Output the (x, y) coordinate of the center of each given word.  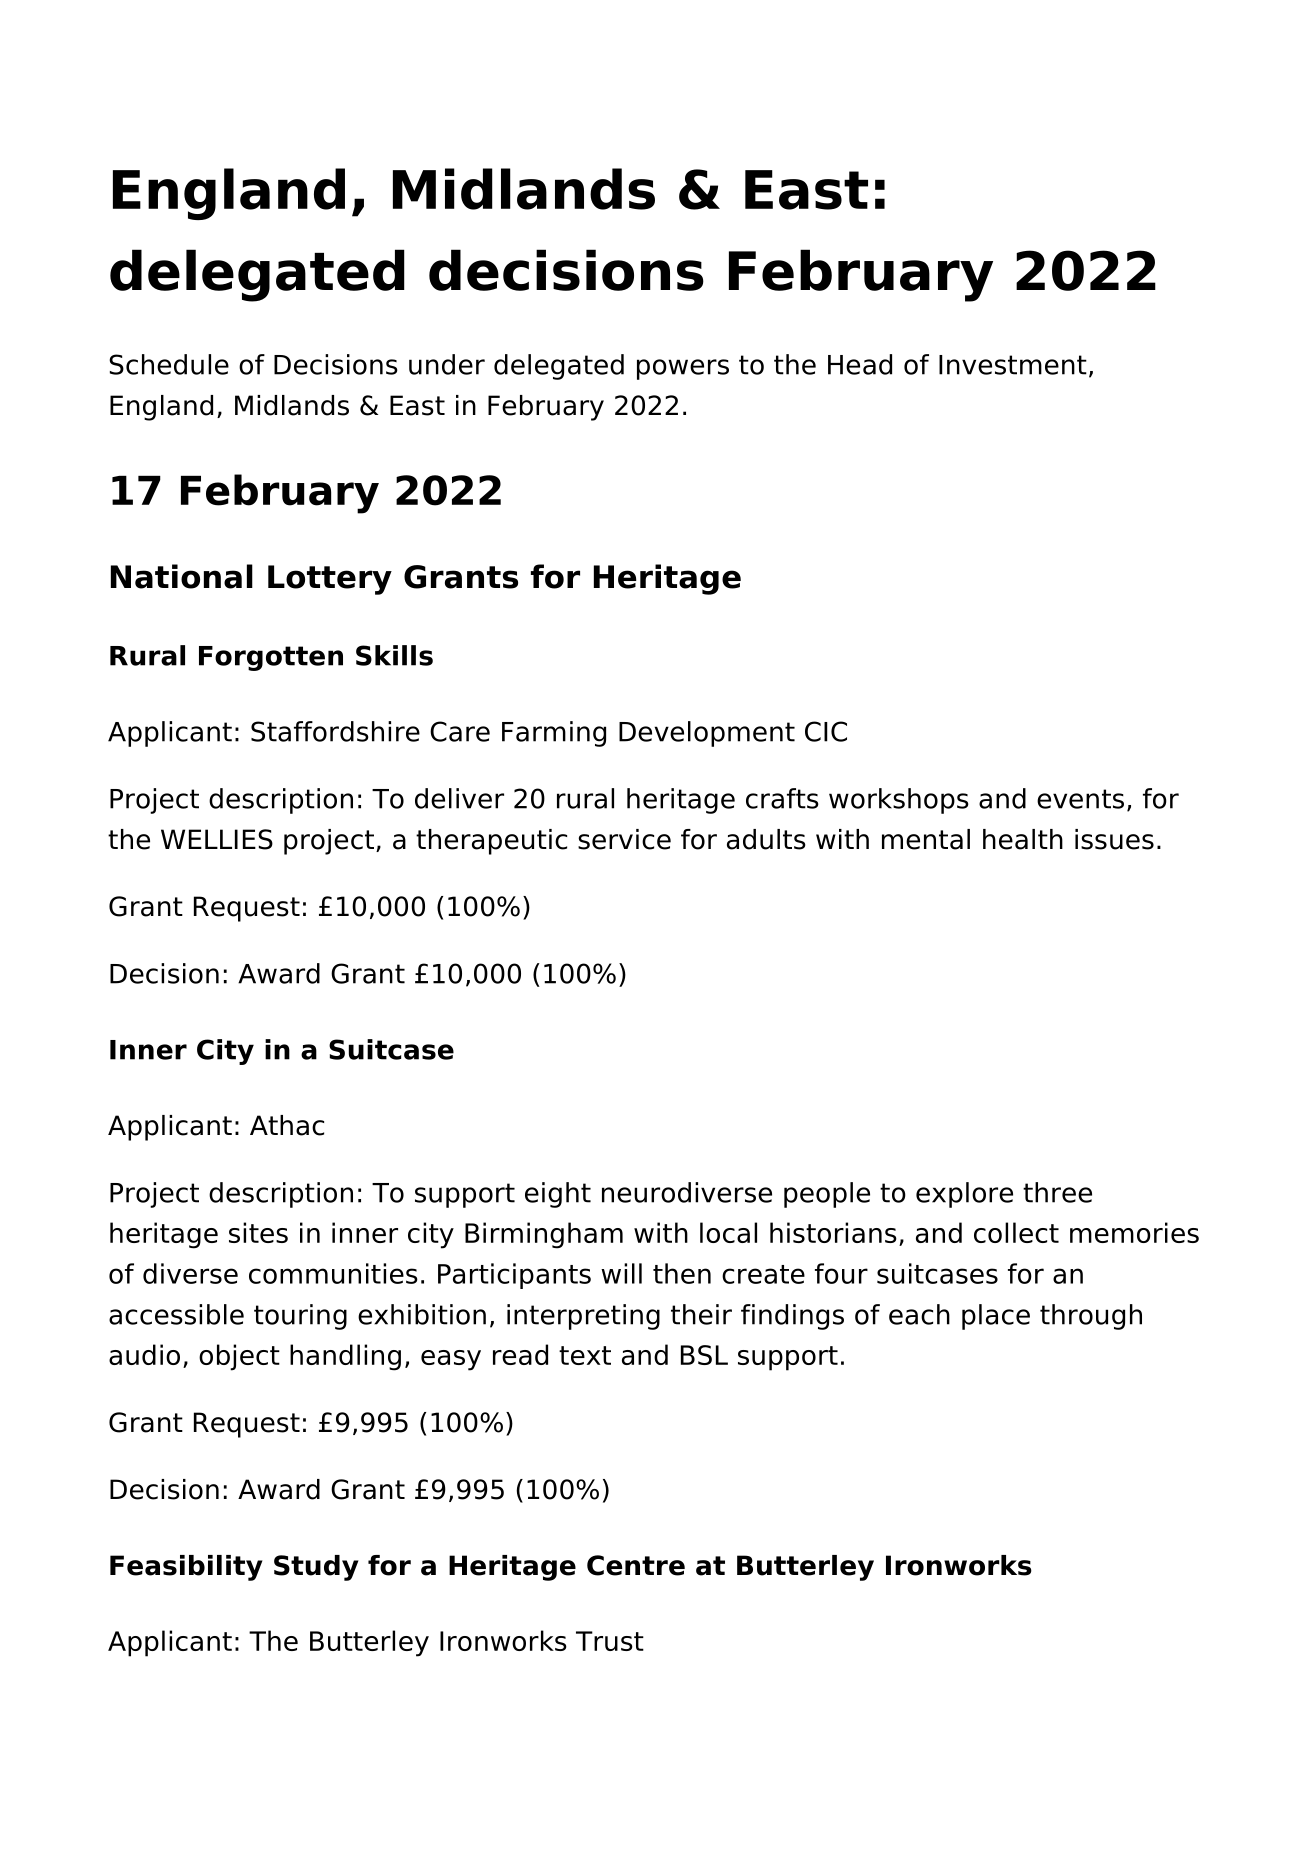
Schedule (169, 364)
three (1057, 1192)
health (1023, 839)
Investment (1013, 365)
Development (707, 734)
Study (316, 1568)
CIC (826, 731)
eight (558, 1195)
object (239, 1357)
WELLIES (217, 839)
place (996, 1317)
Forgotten (271, 658)
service (624, 839)
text (585, 1355)
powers (683, 369)
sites (258, 1232)
